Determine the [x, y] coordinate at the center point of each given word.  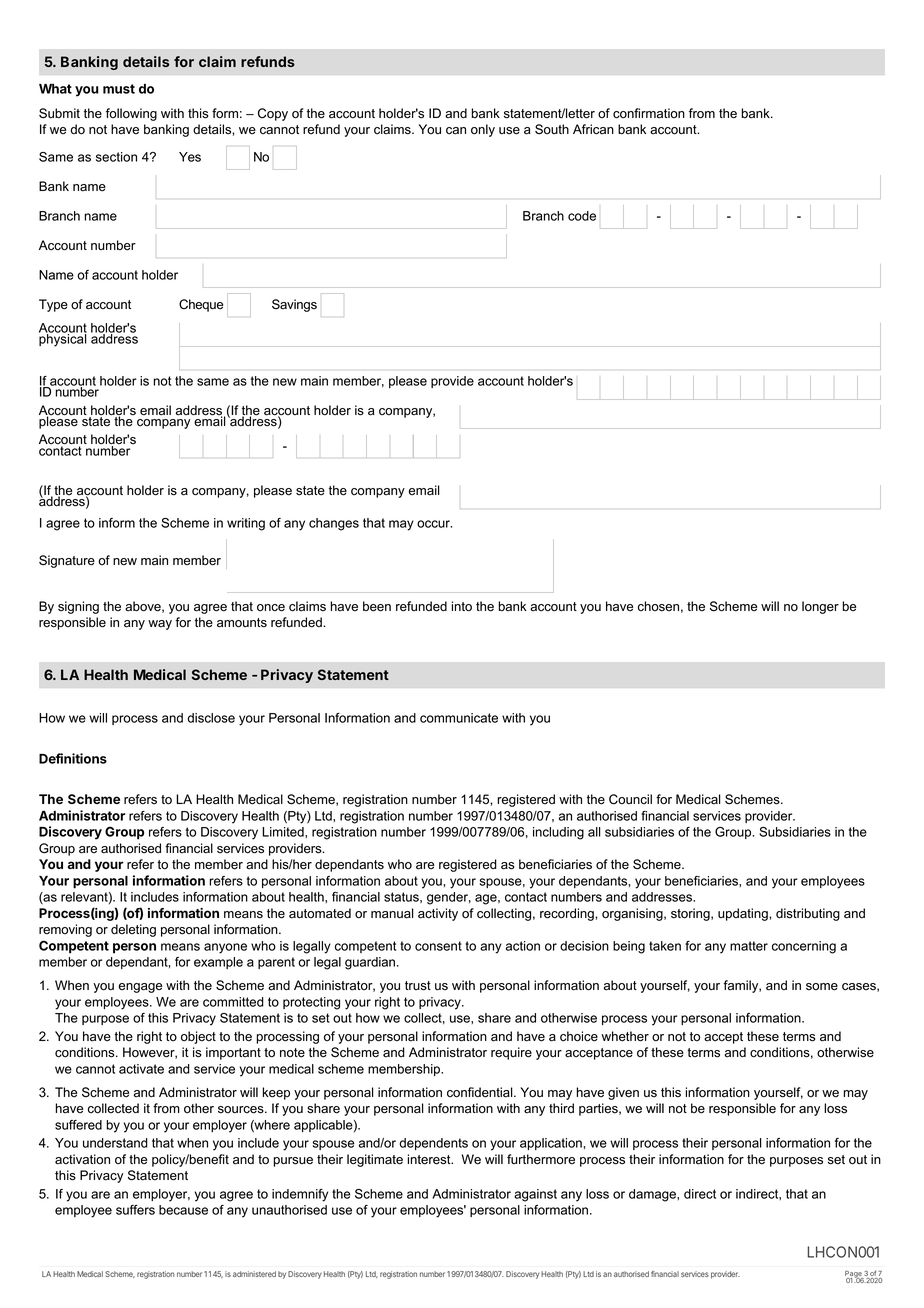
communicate [459, 718]
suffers [135, 1210]
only [483, 130]
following [131, 114]
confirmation [649, 113]
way [160, 625]
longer [820, 607]
